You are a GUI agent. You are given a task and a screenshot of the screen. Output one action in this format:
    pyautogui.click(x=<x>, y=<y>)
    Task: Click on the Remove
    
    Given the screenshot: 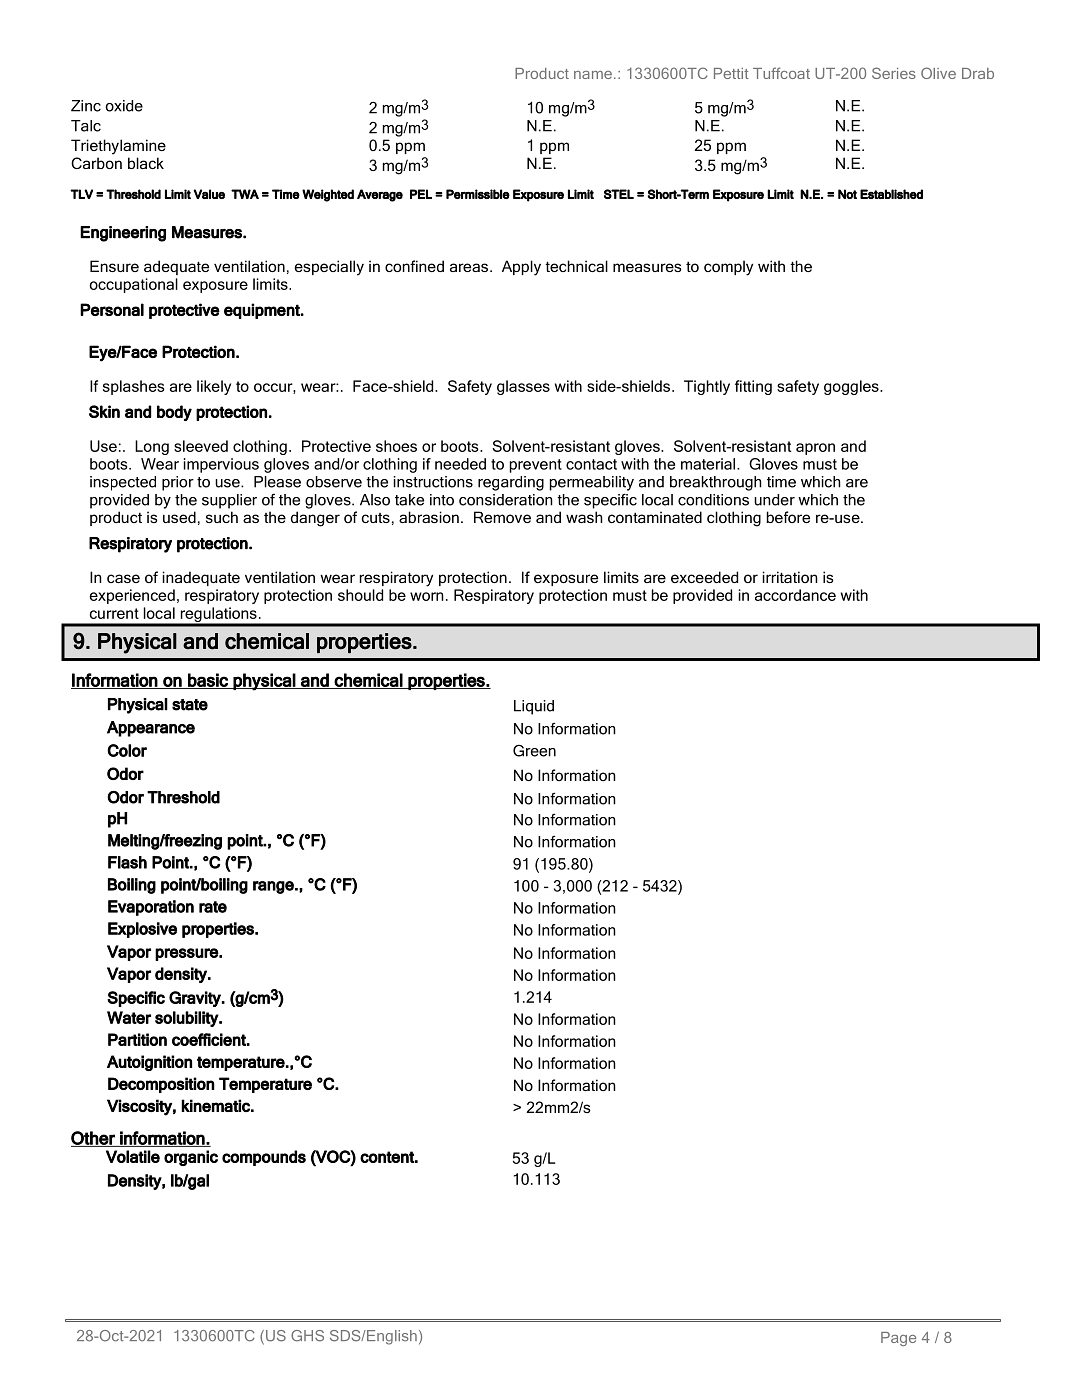 What is the action you would take?
    pyautogui.click(x=502, y=517)
